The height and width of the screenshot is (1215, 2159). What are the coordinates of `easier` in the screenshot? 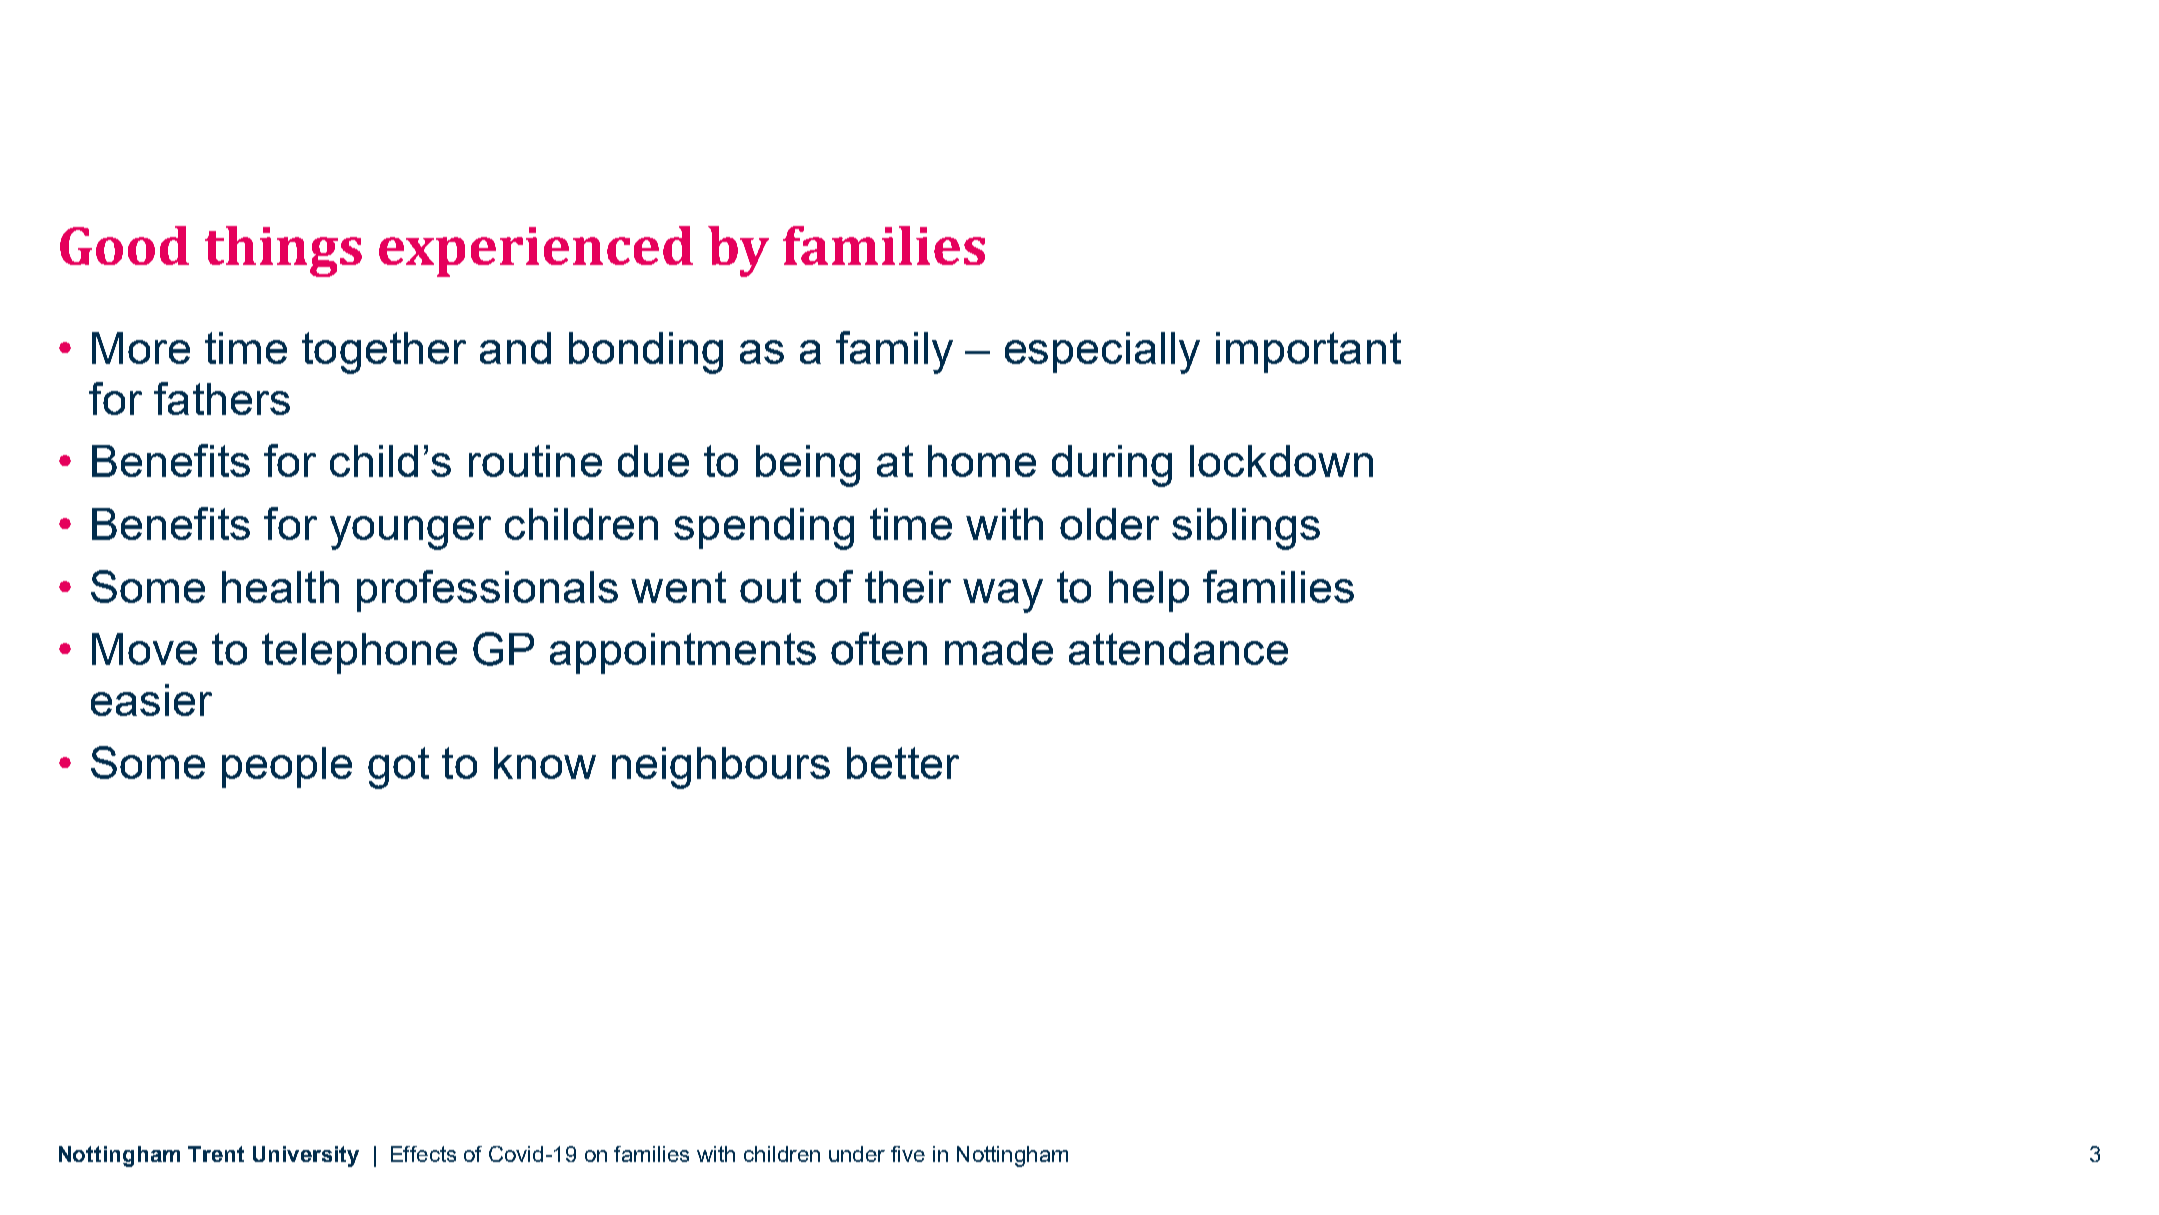 It's located at (151, 700).
